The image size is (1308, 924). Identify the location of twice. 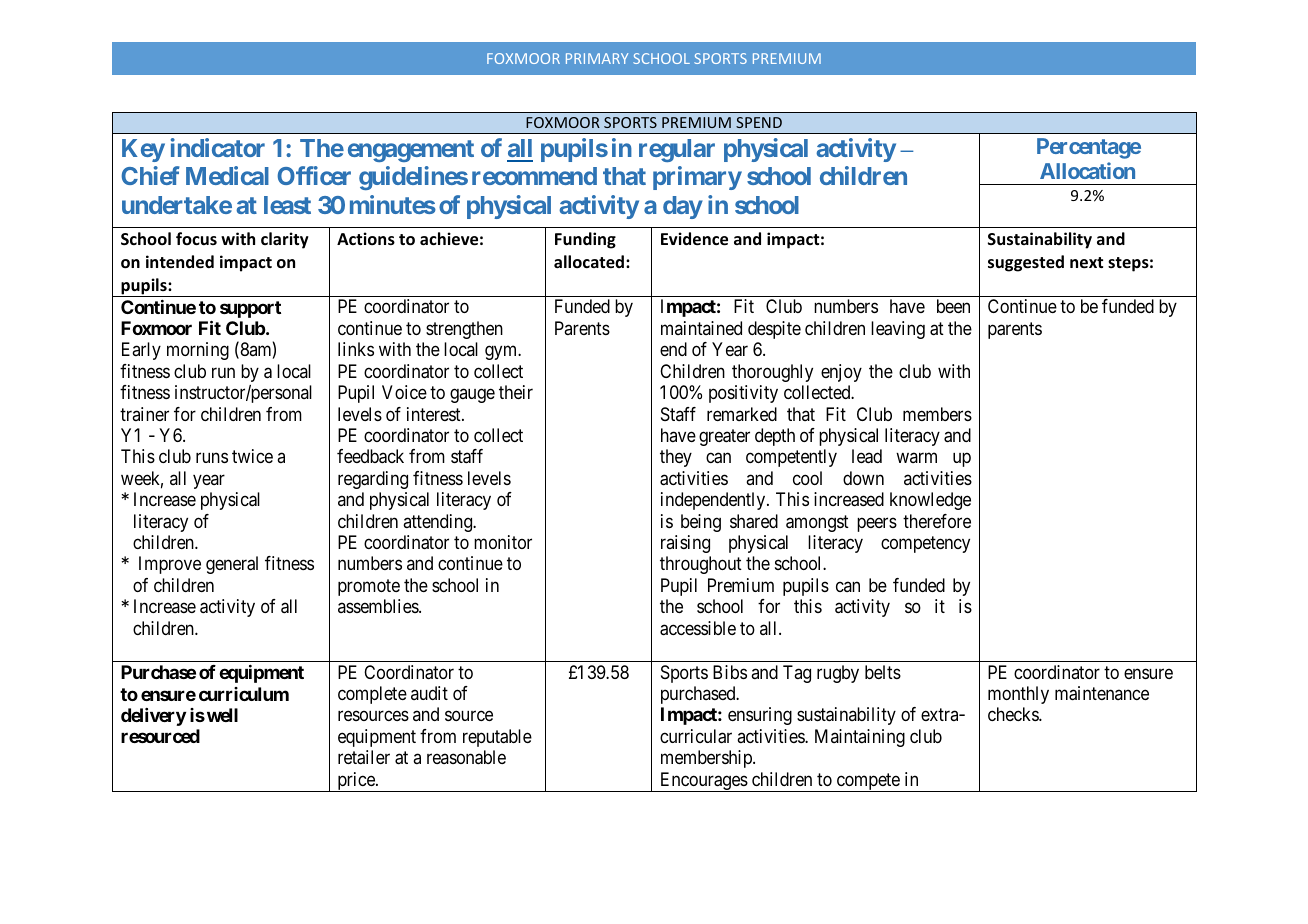
(252, 456).
